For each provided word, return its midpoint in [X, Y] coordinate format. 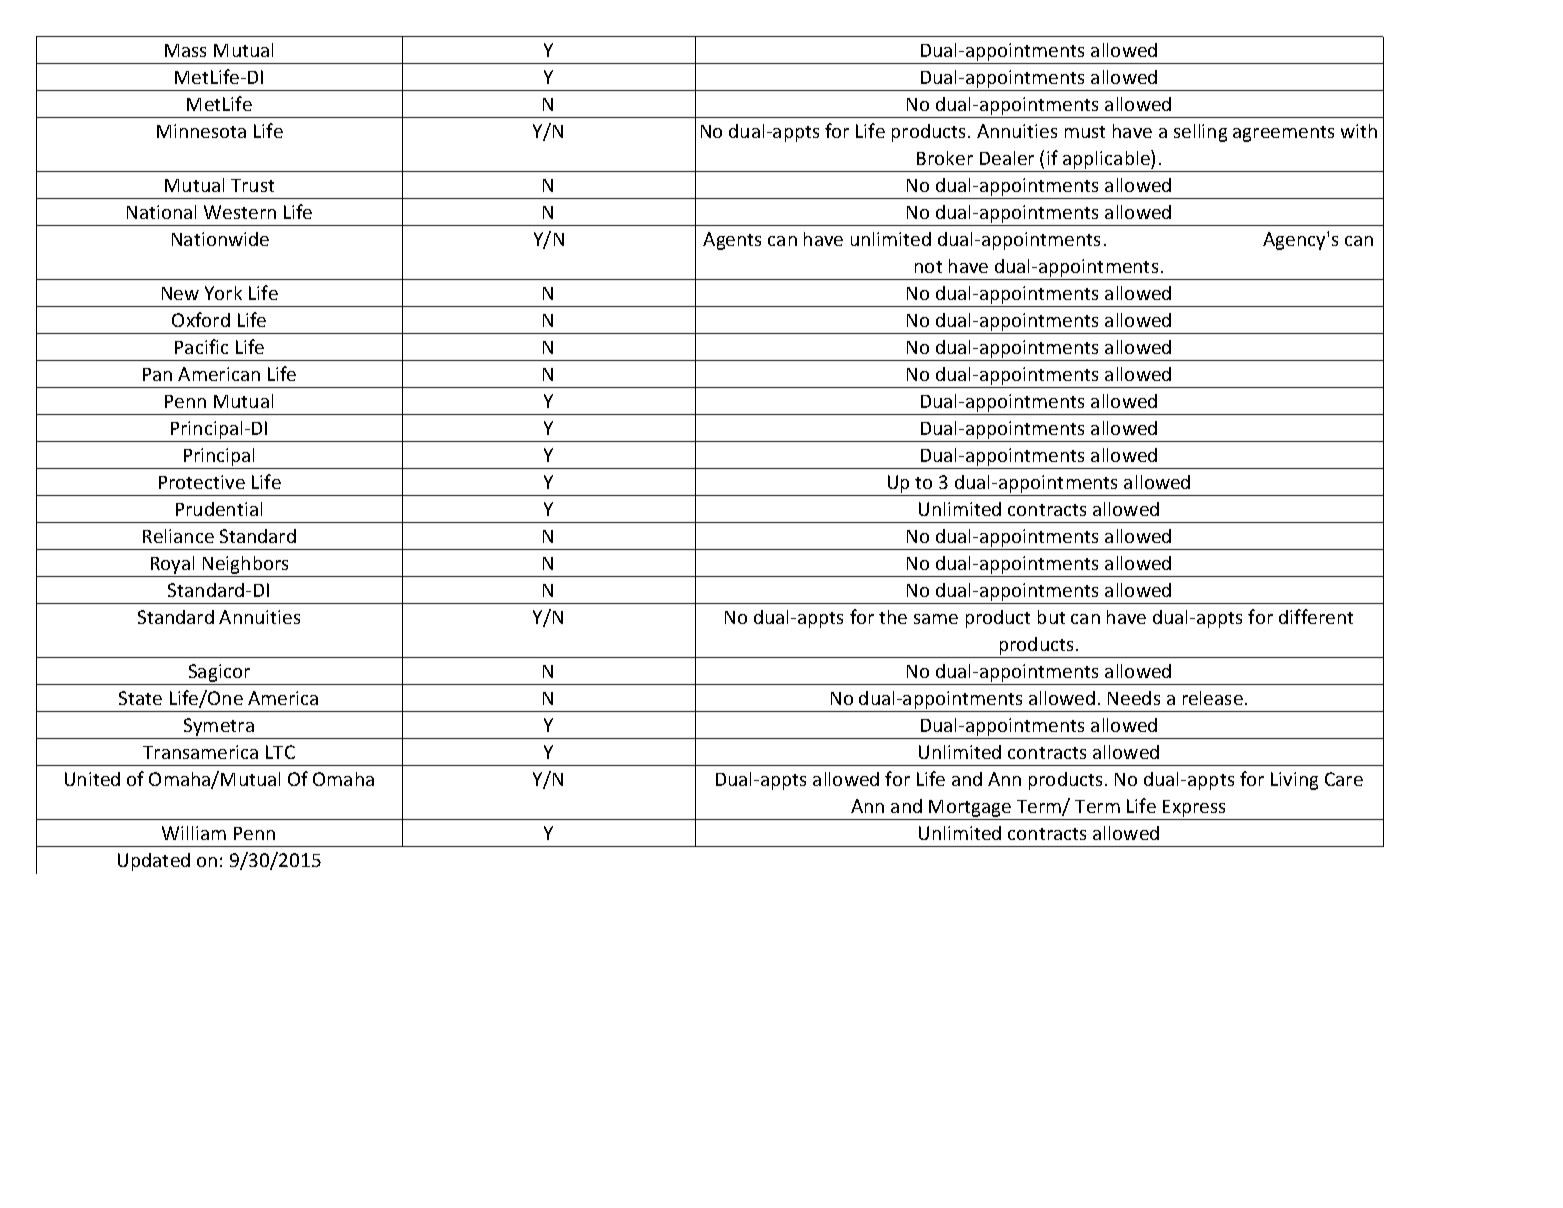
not [928, 267]
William [194, 833]
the [893, 617]
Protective [202, 482]
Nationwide [220, 239]
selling [1200, 133]
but [1051, 617]
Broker [945, 158]
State [140, 698]
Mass [185, 50]
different [1316, 616]
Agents [732, 241]
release [1213, 698]
